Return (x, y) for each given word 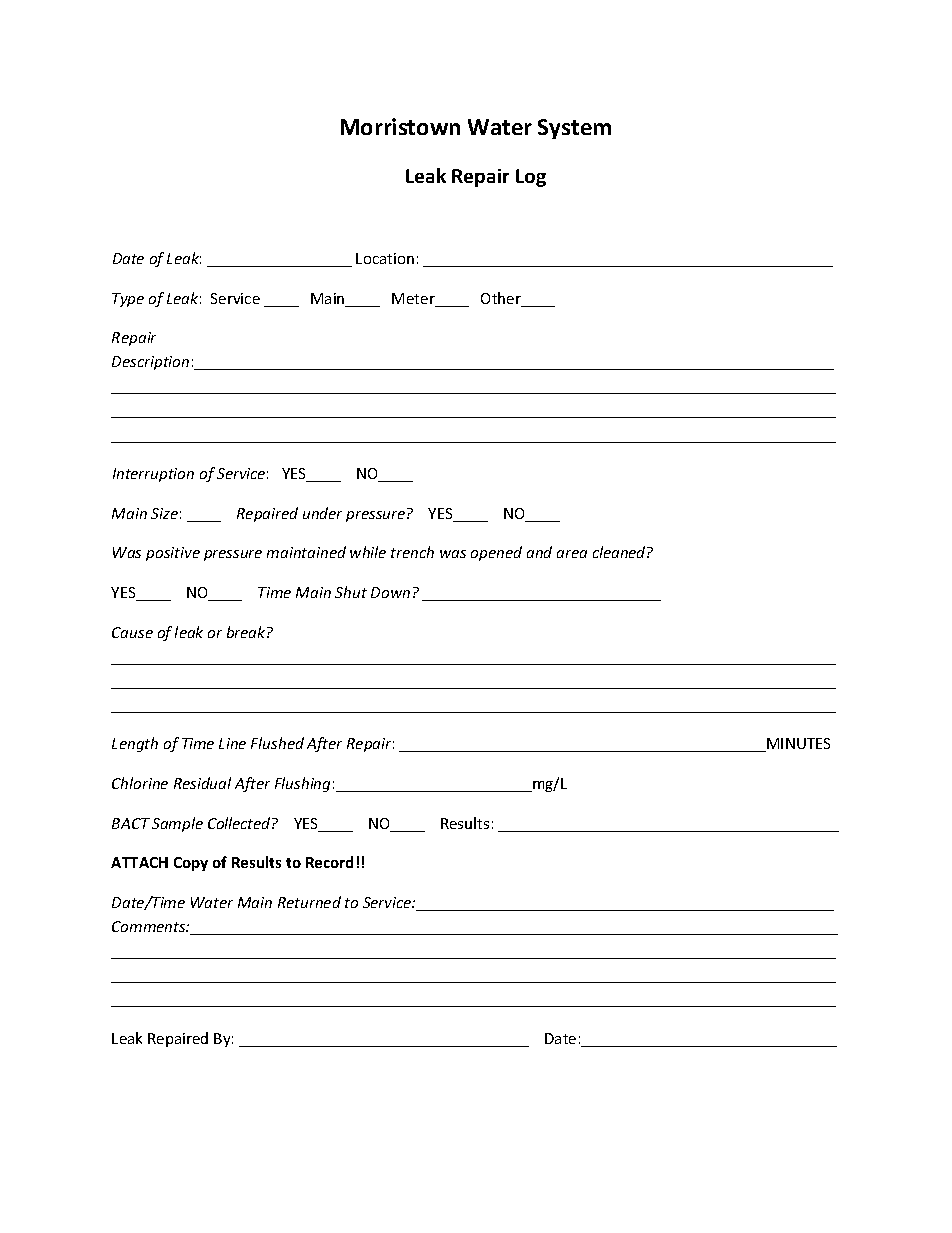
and (539, 552)
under (322, 513)
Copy (191, 864)
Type (128, 300)
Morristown (400, 126)
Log (531, 178)
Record (329, 862)
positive (173, 554)
